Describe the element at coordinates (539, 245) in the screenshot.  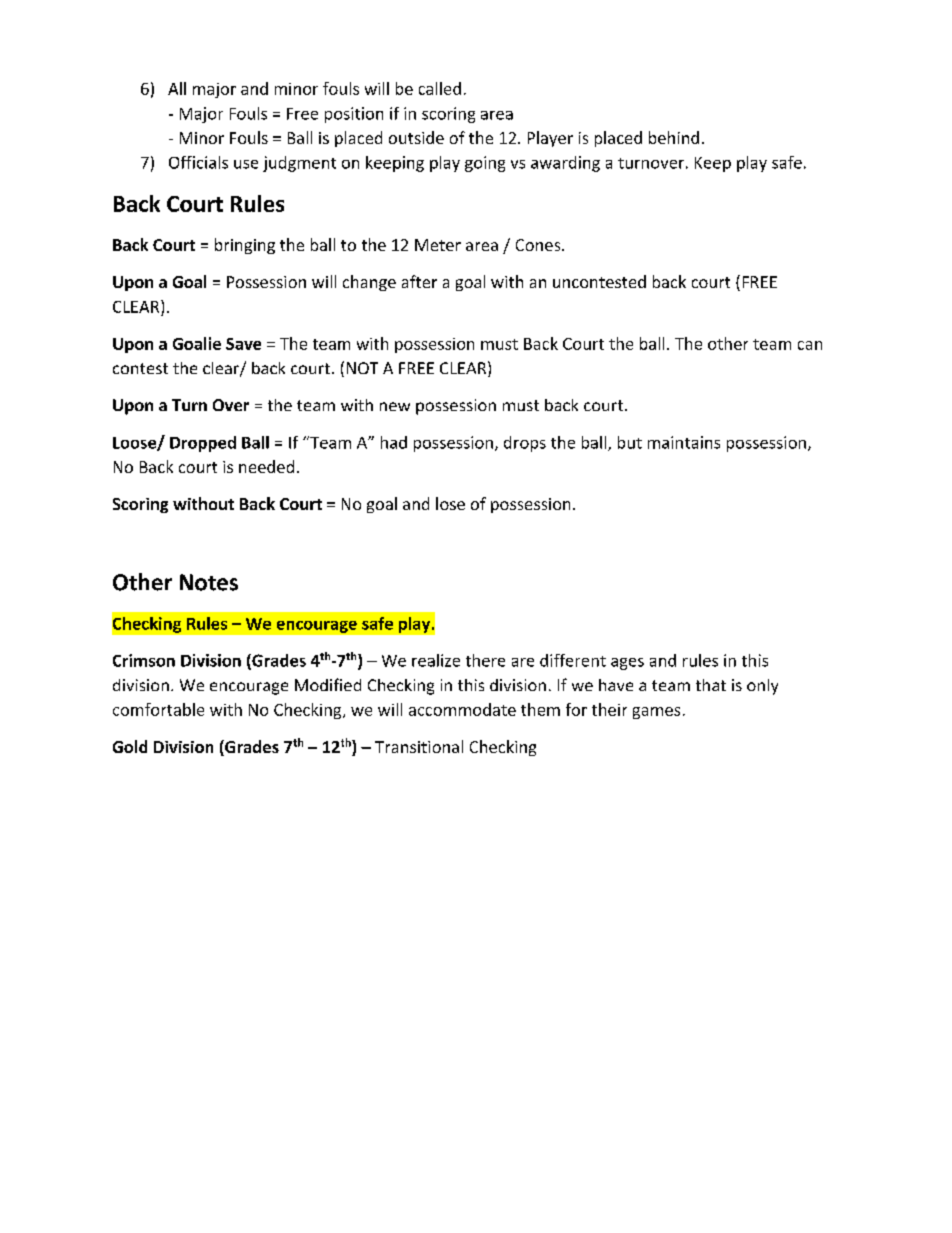
I see `Cones` at that location.
